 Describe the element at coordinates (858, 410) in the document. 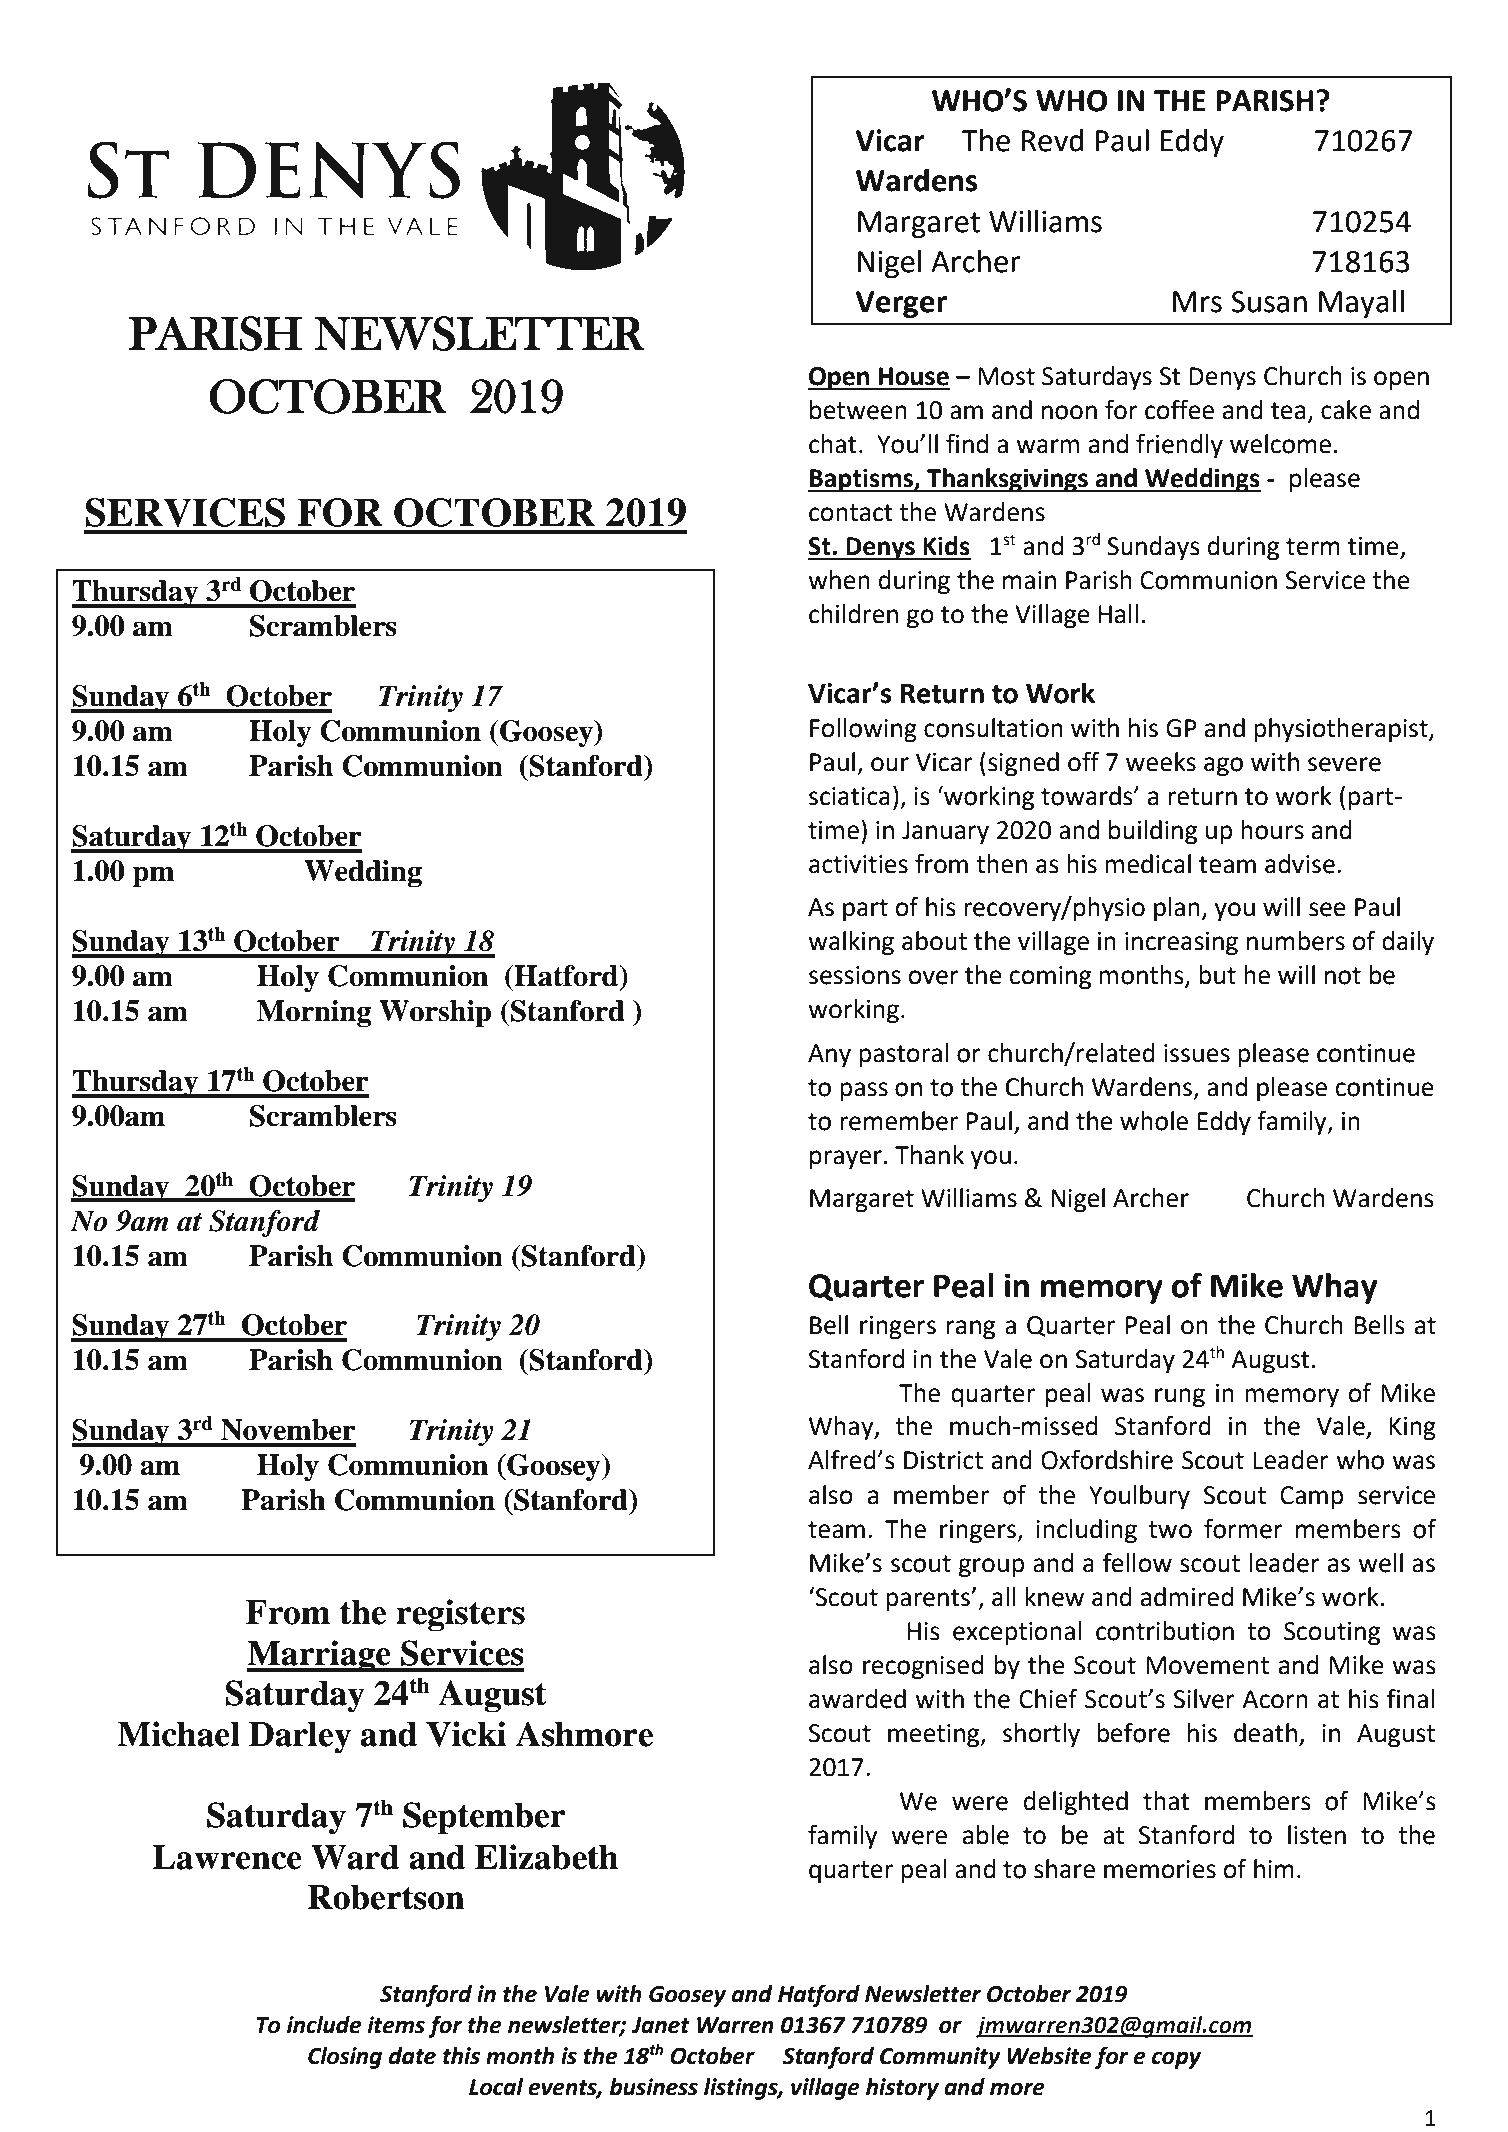

I see `between` at that location.
